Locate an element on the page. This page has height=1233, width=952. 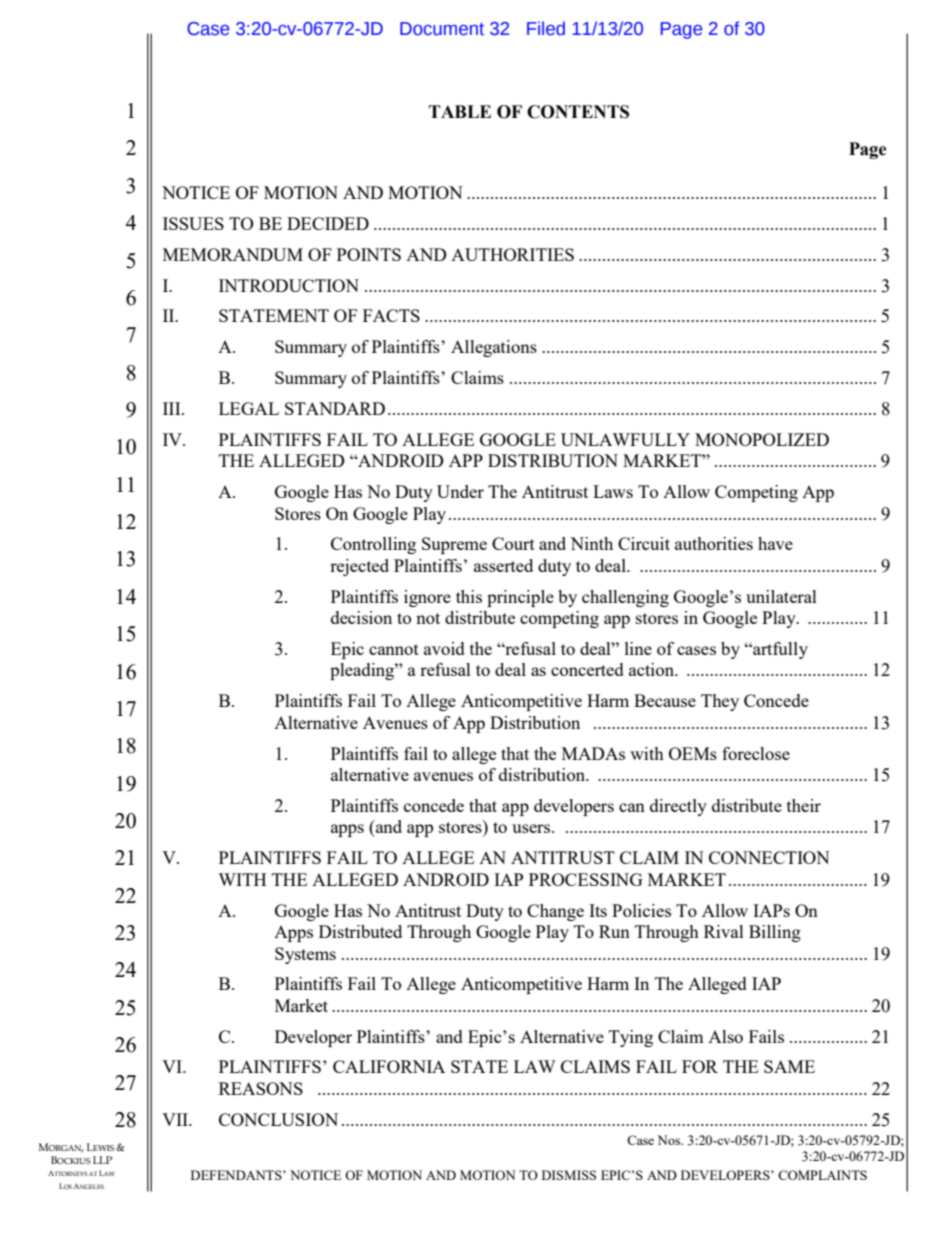
VII is located at coordinates (176, 1119).
